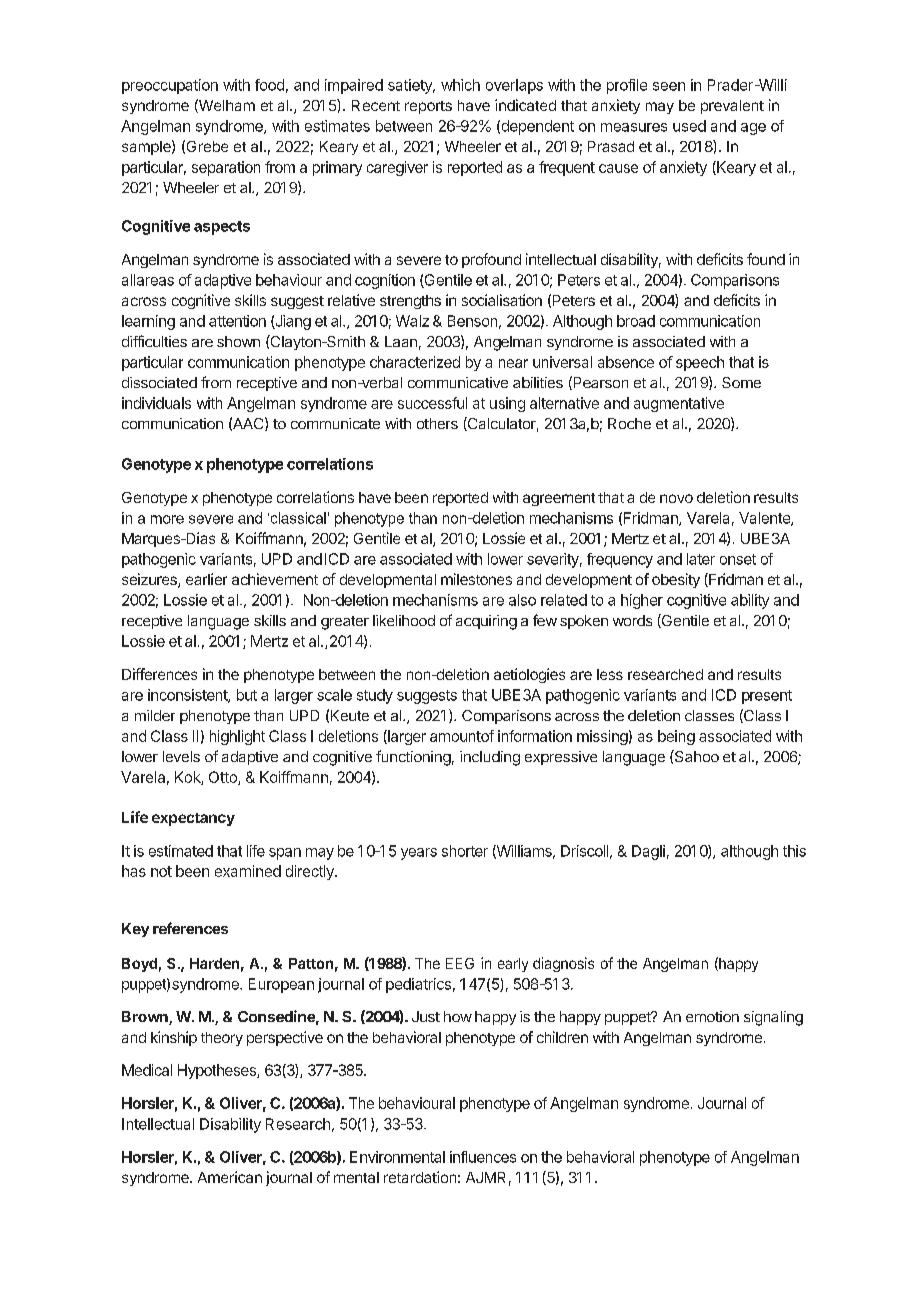 The image size is (924, 1308). I want to click on earlier, so click(206, 579).
